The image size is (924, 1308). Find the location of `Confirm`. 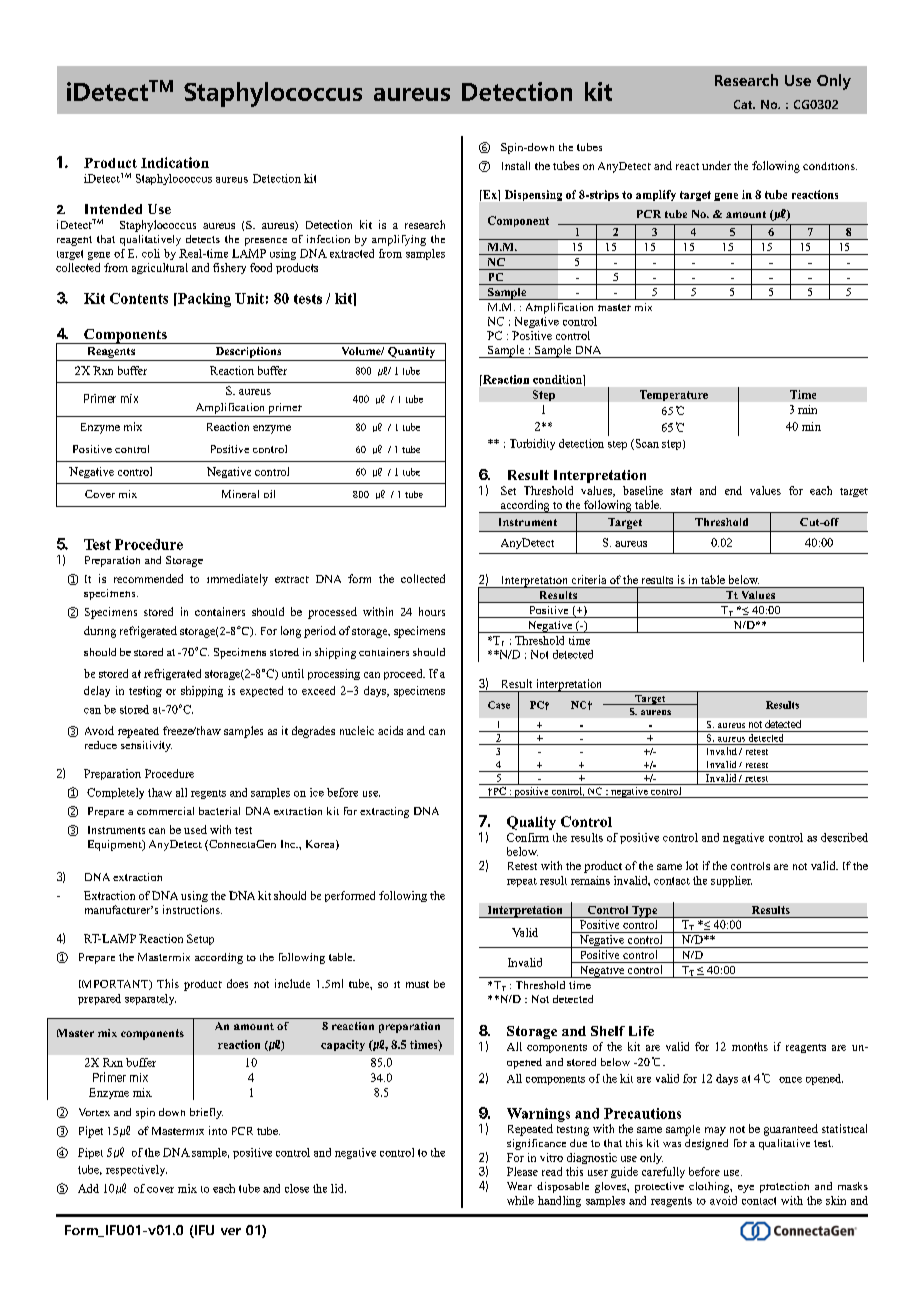

Confirm is located at coordinates (528, 837).
